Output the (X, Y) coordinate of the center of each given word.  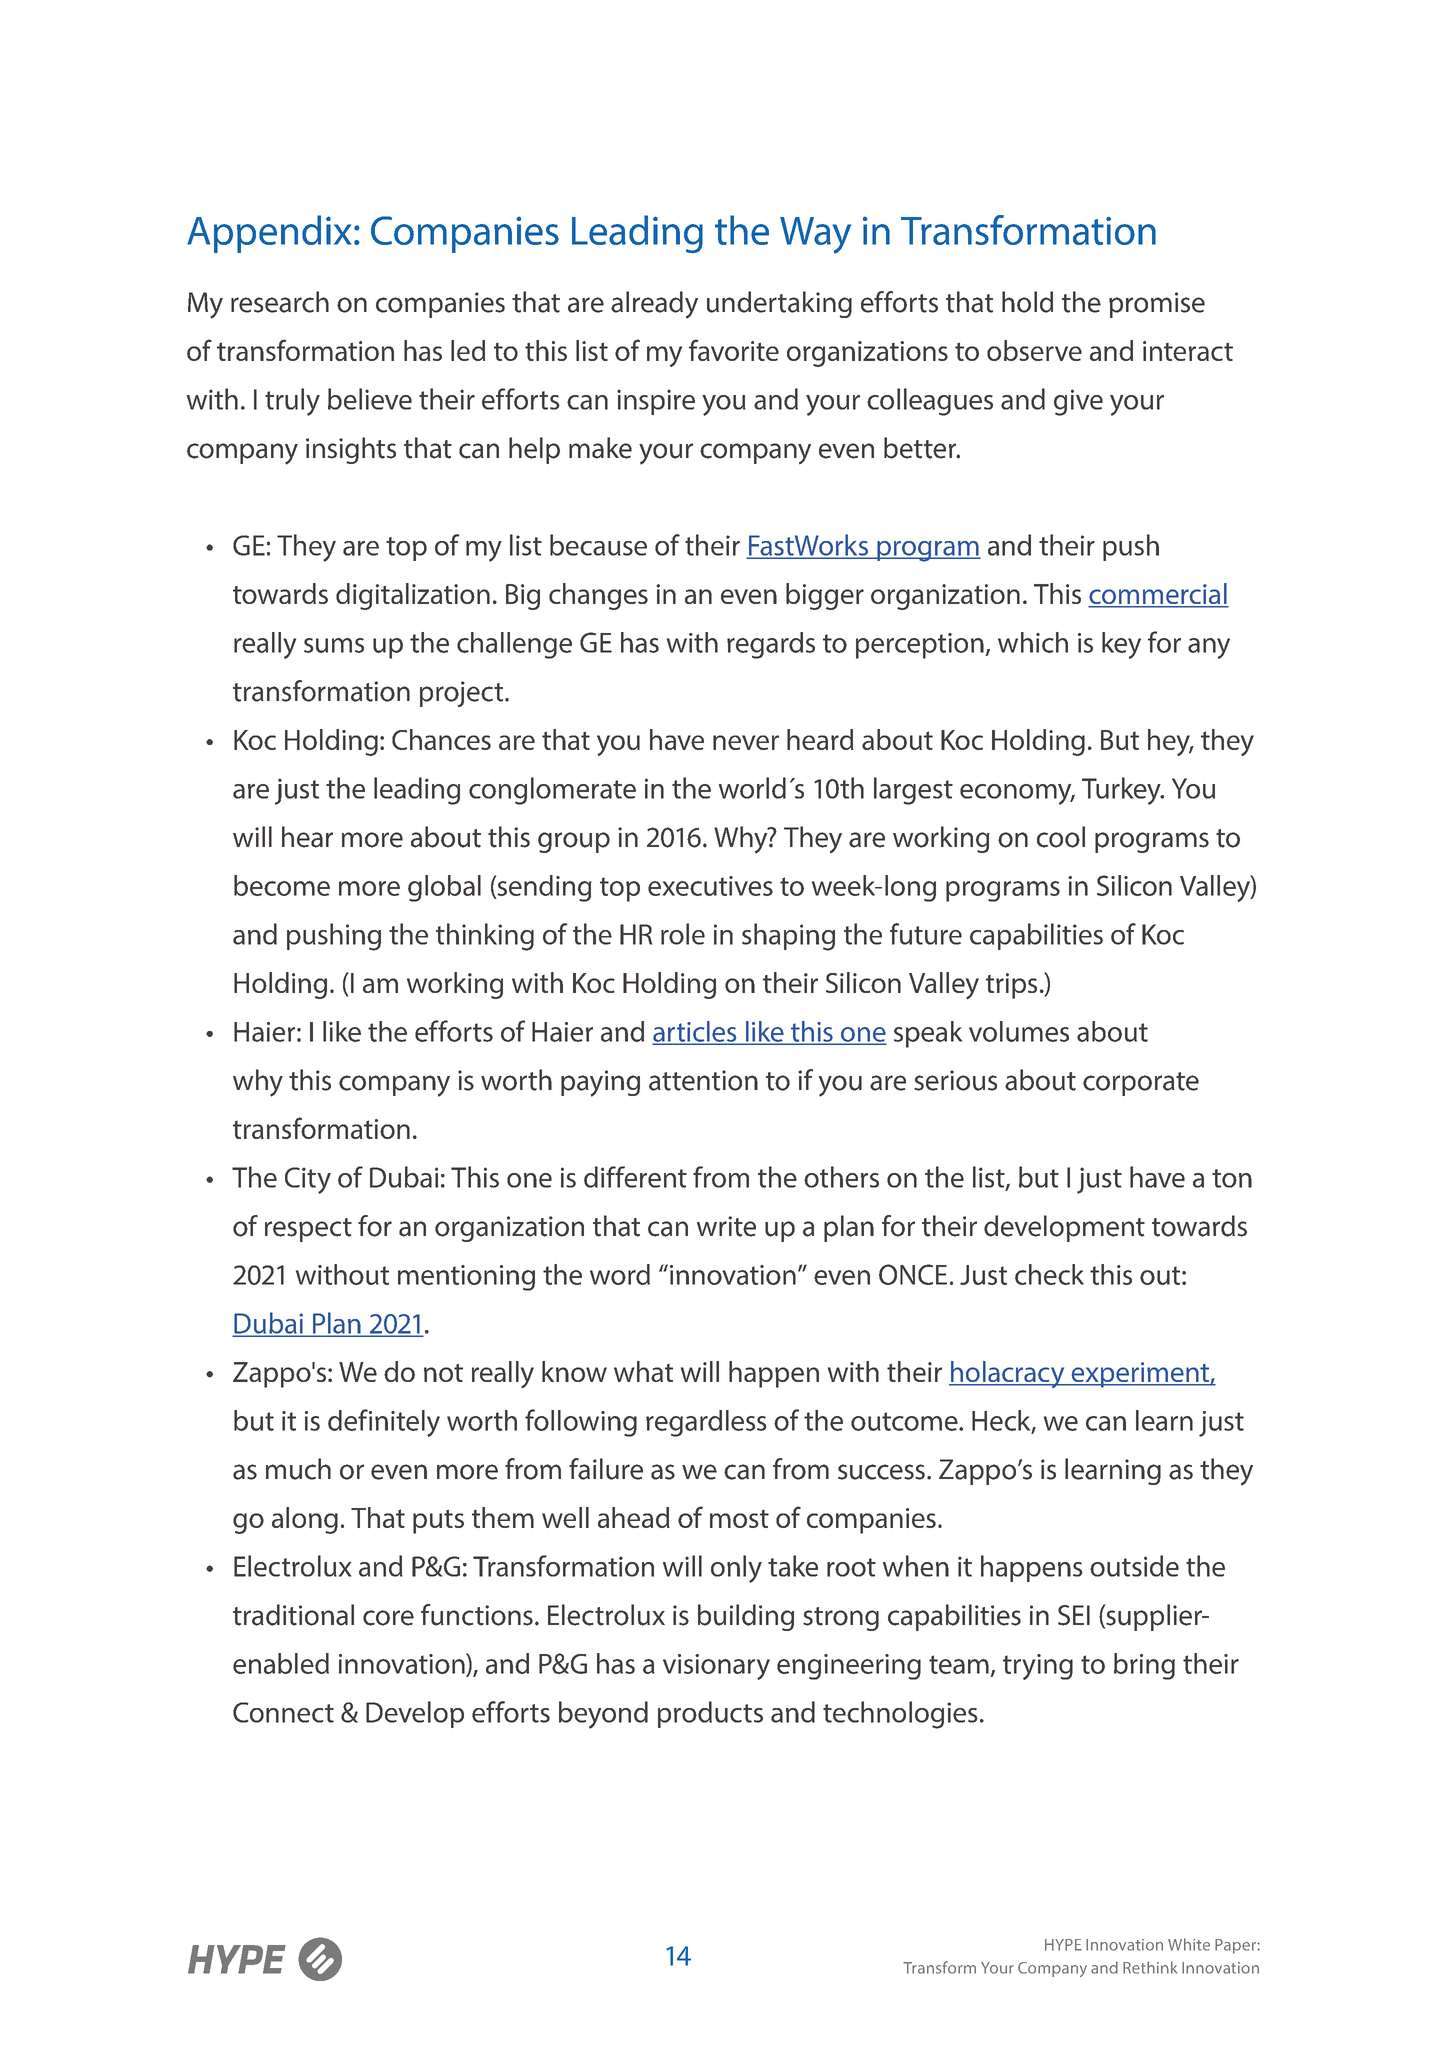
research (280, 302)
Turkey (1122, 791)
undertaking (779, 304)
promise (1157, 305)
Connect (283, 1712)
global (444, 888)
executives (710, 886)
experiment (1140, 1375)
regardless (706, 1423)
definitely (384, 1423)
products (710, 1714)
